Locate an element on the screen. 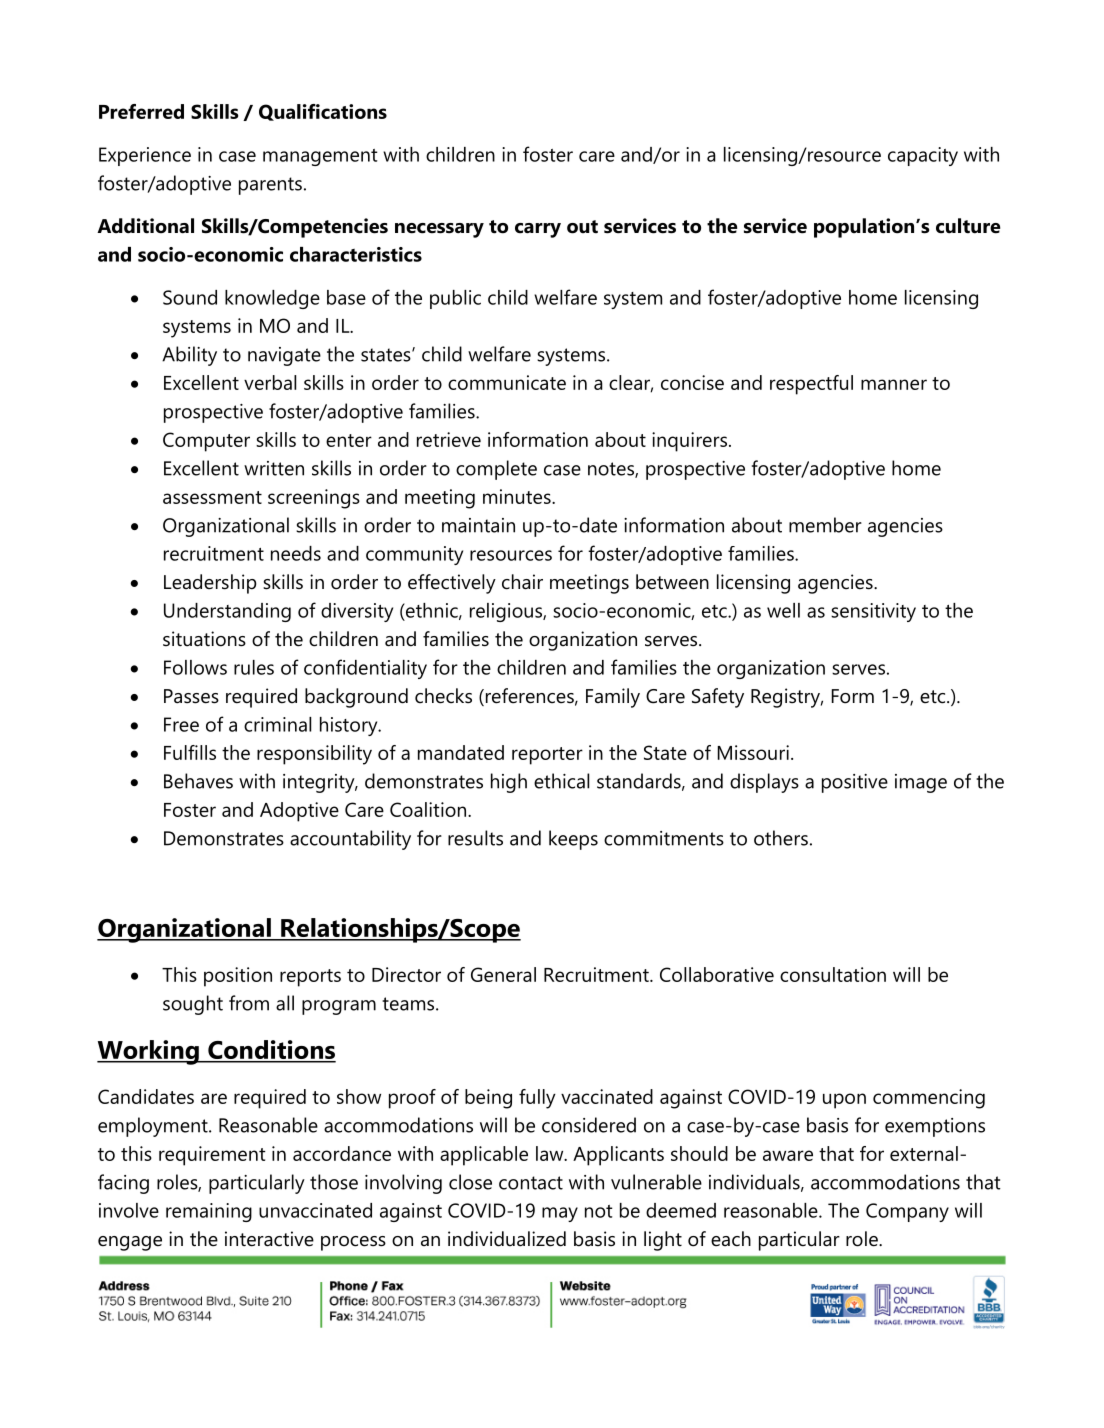 The height and width of the screenshot is (1428, 1104). Leadership is located at coordinates (210, 584).
